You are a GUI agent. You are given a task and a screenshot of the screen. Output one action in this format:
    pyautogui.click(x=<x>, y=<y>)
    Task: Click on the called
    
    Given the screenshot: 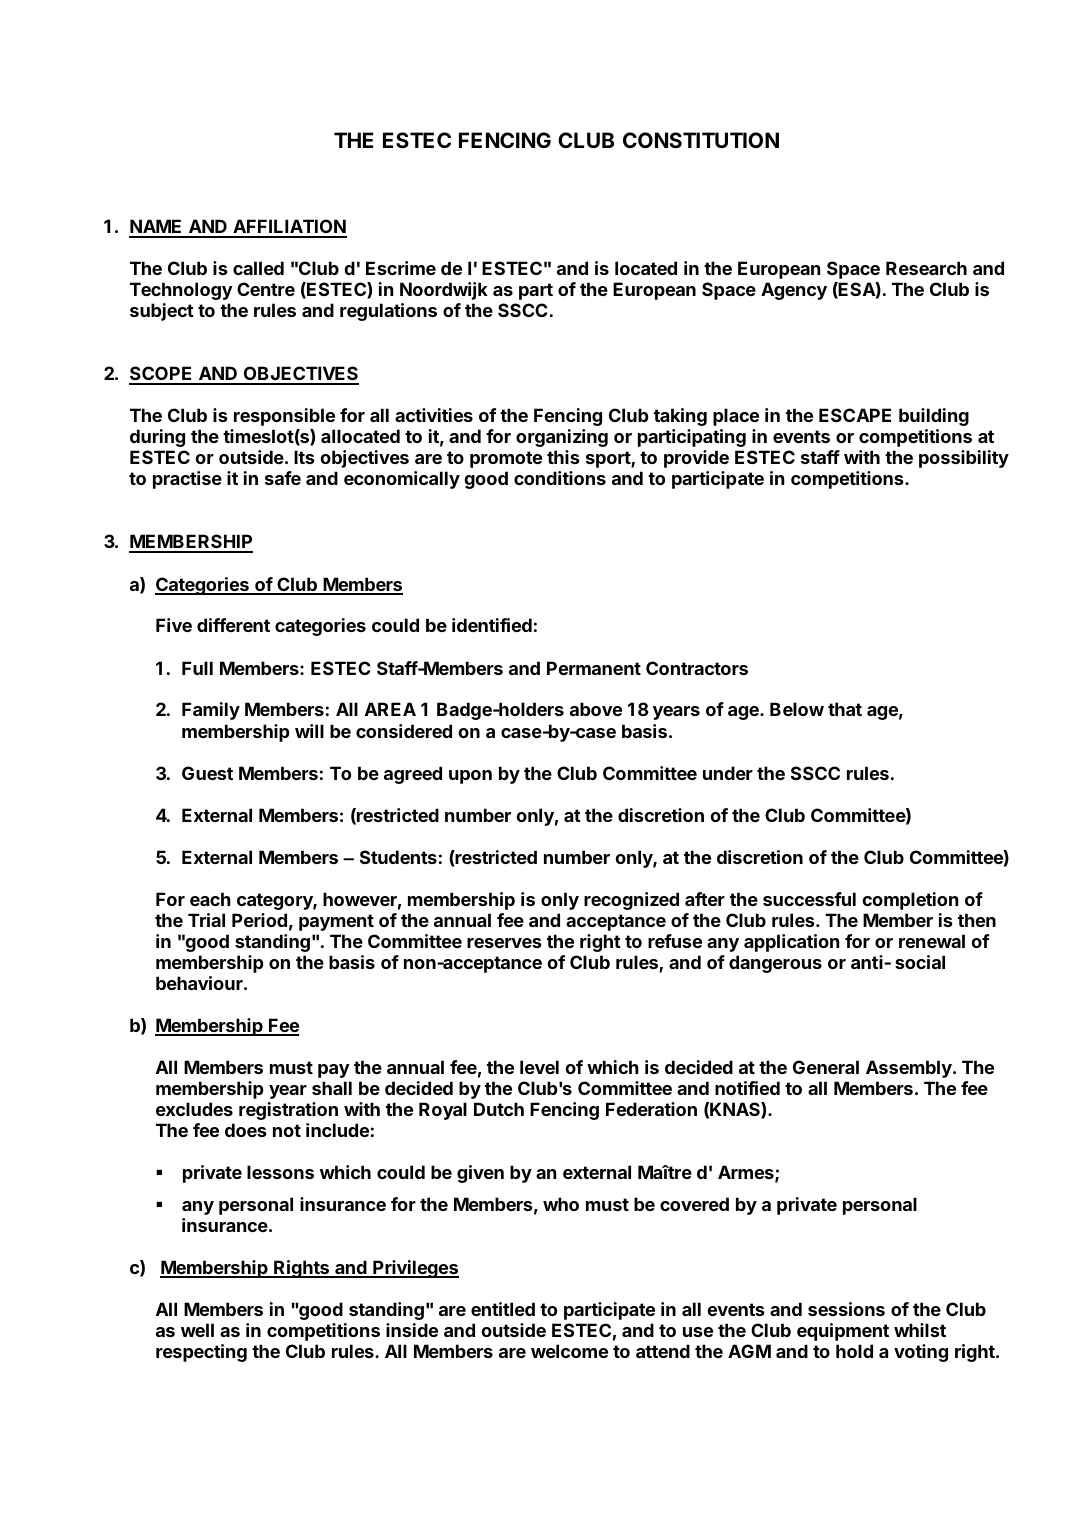 What is the action you would take?
    pyautogui.click(x=258, y=268)
